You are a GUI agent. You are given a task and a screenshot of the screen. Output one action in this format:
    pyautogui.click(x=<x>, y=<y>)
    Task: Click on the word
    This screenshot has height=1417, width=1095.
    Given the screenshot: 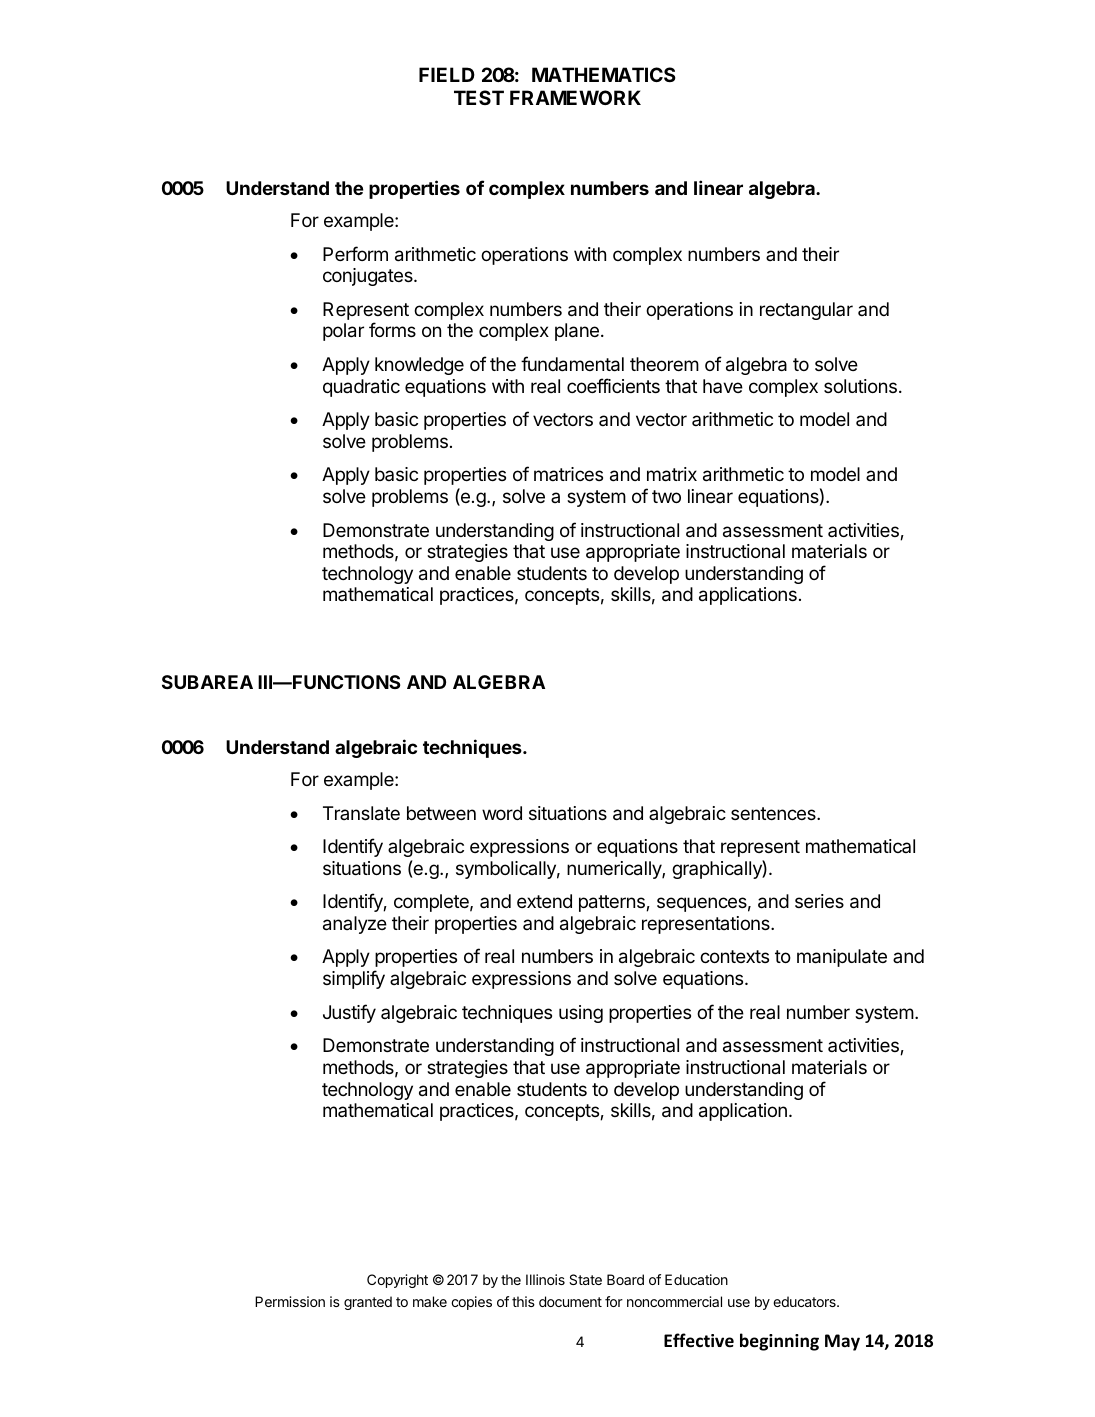 What is the action you would take?
    pyautogui.click(x=502, y=813)
